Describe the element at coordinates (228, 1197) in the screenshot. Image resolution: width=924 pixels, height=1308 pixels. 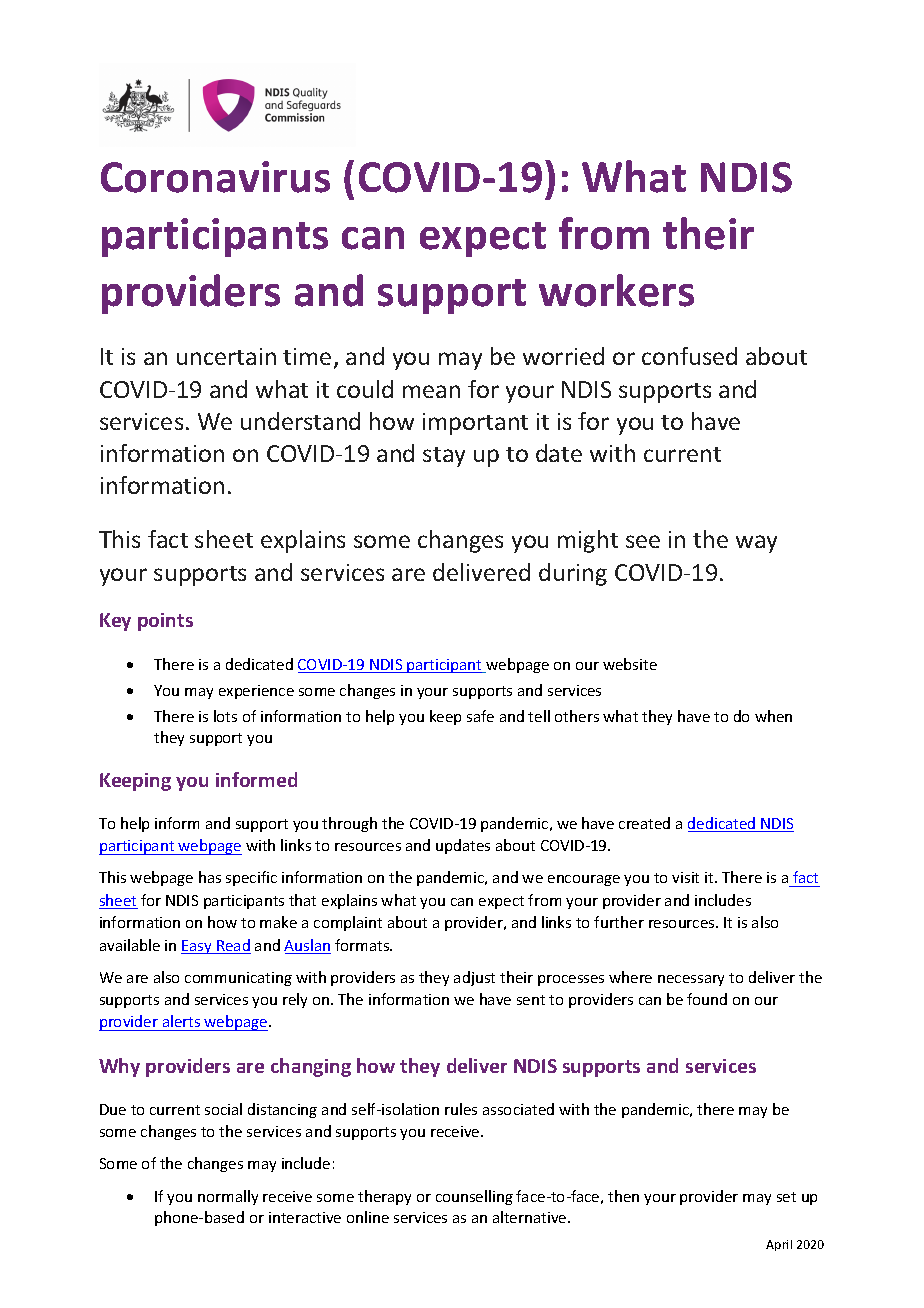
I see `normally` at that location.
